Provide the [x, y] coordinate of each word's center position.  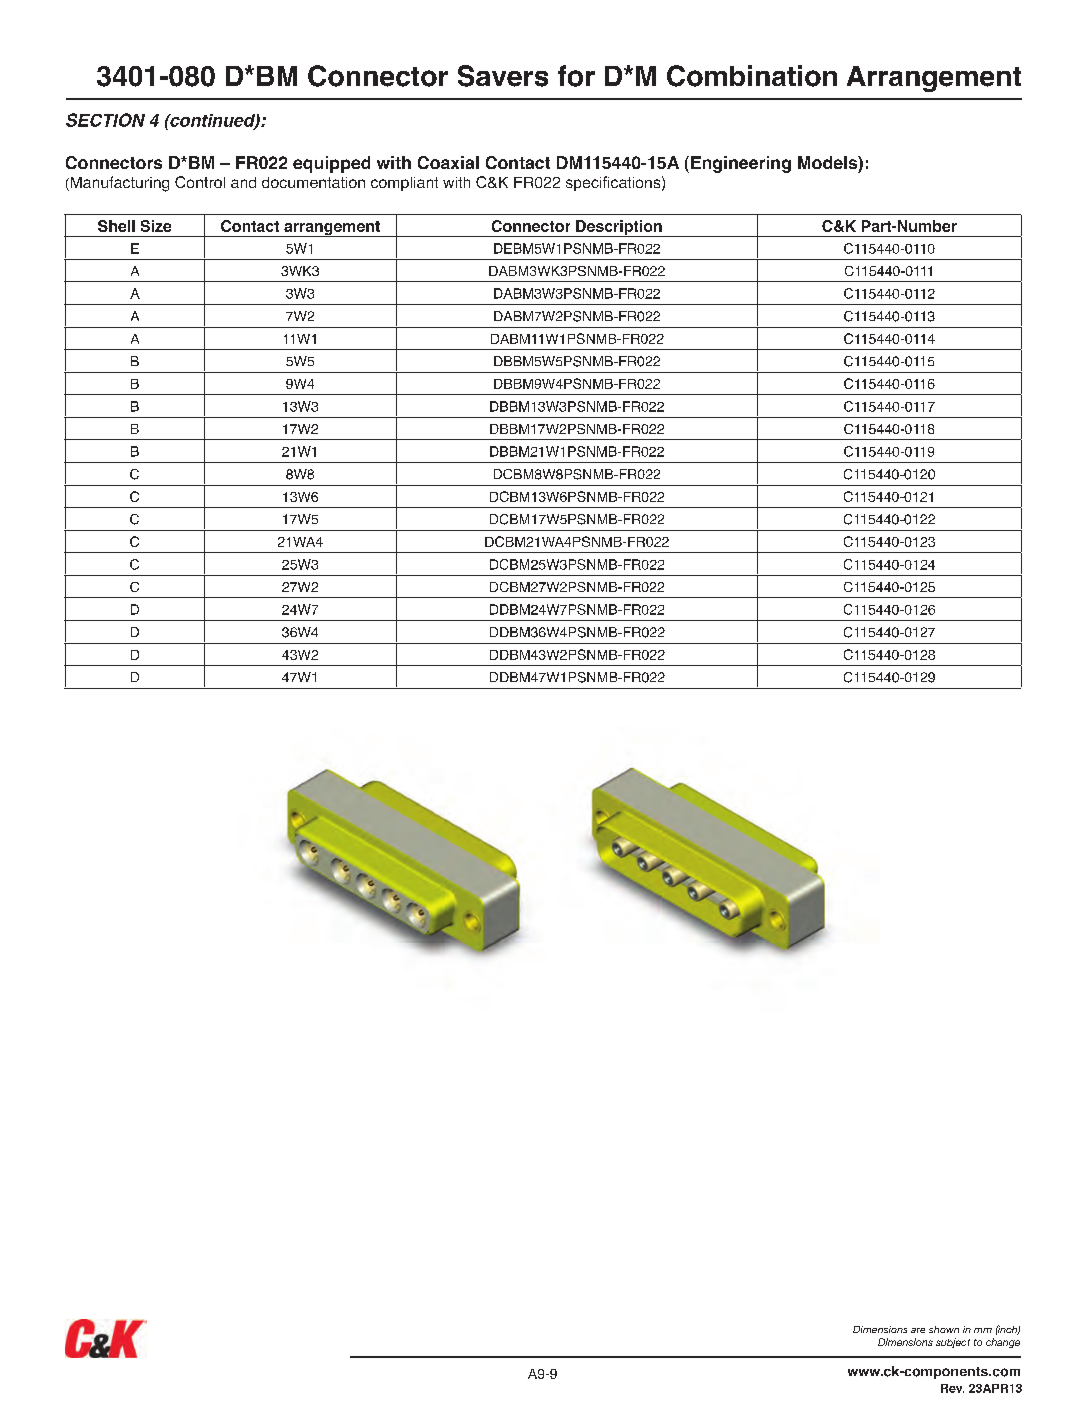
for [576, 76]
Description [619, 228]
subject [953, 1343]
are [918, 1330]
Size [156, 226]
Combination [752, 76]
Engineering [741, 164]
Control [200, 182]
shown [944, 1329]
